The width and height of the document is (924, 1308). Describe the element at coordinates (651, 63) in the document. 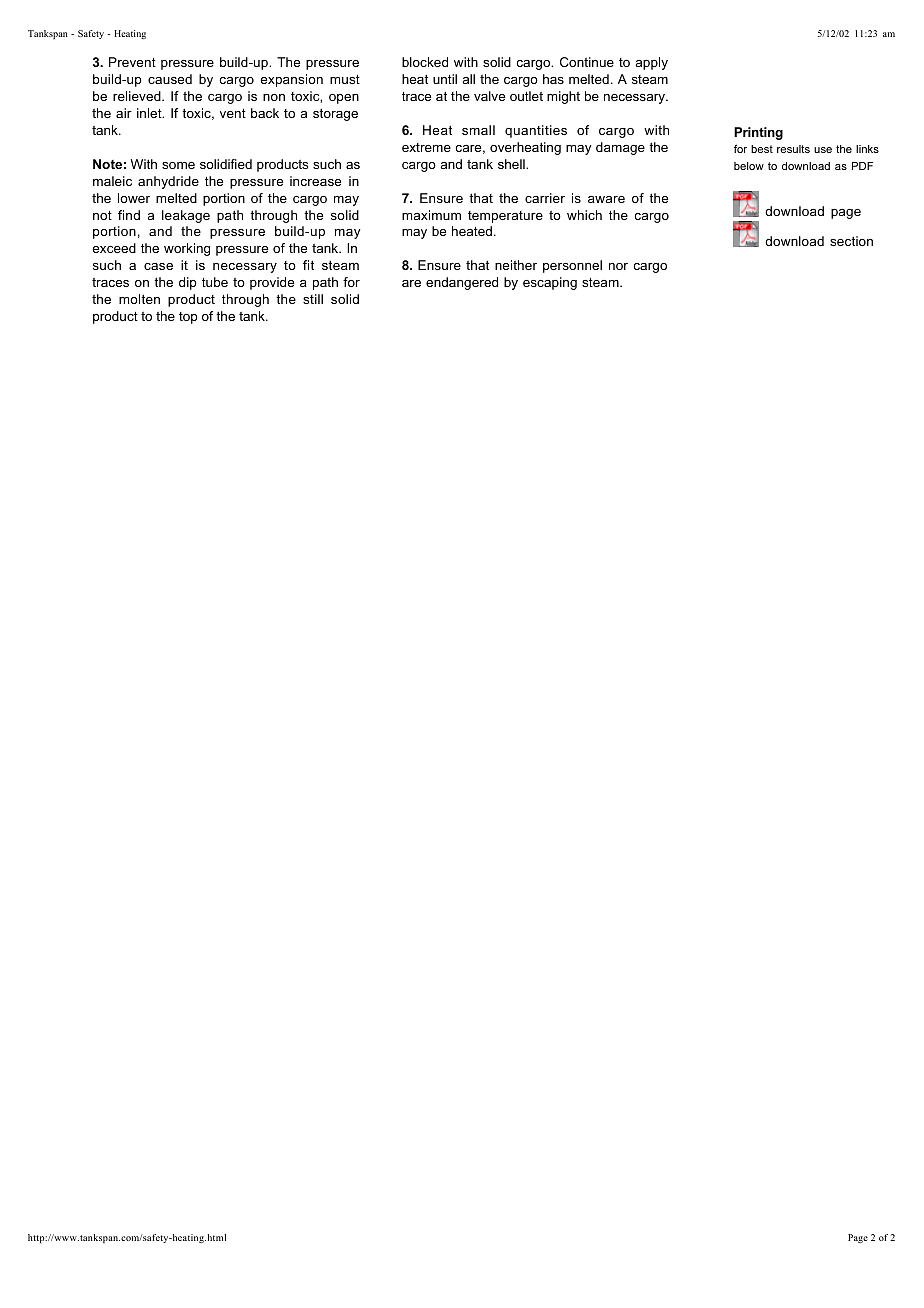

I see `apply` at that location.
